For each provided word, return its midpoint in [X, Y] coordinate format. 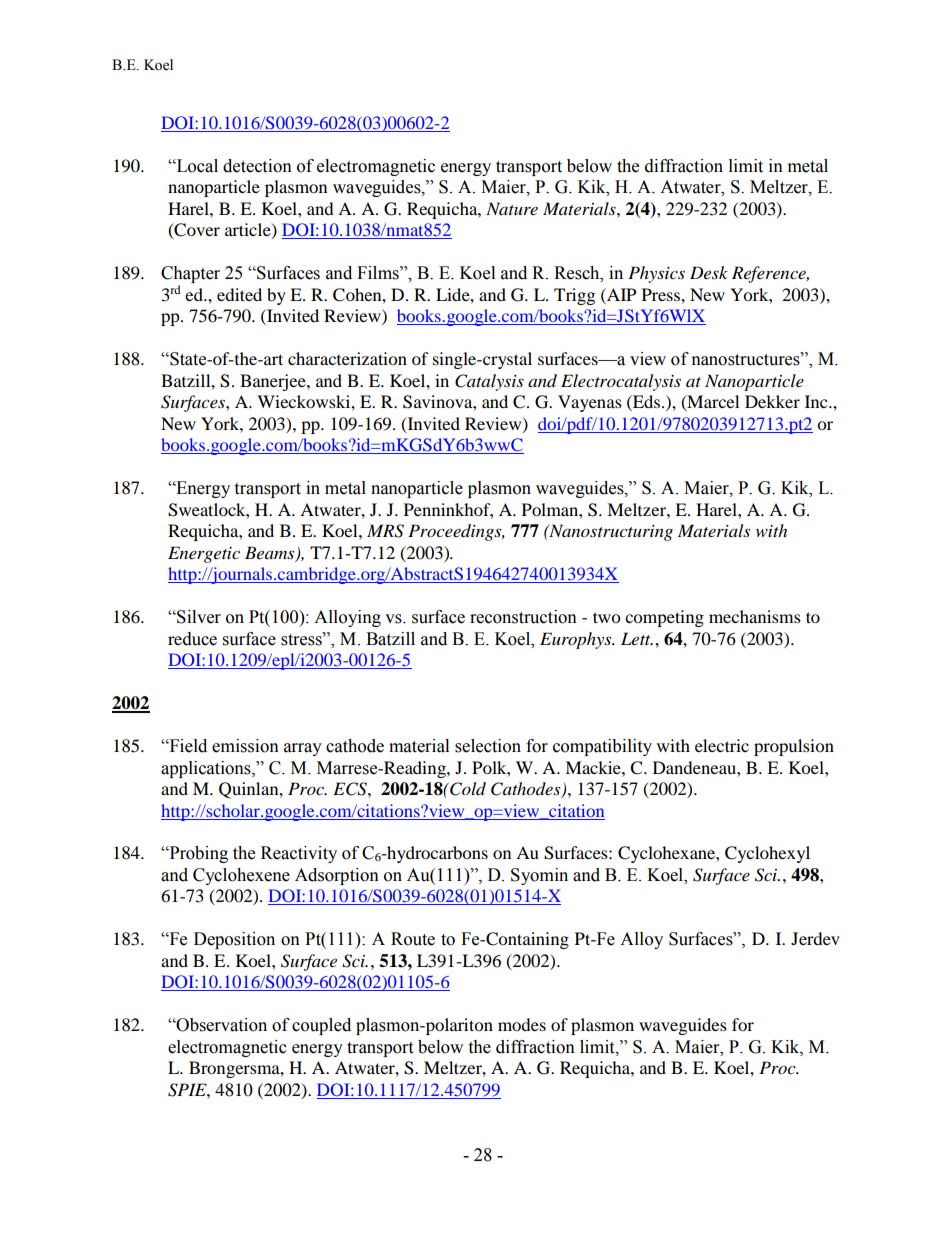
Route [413, 939]
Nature [512, 208]
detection [257, 166]
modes [522, 1024]
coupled [321, 1026]
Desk [709, 272]
